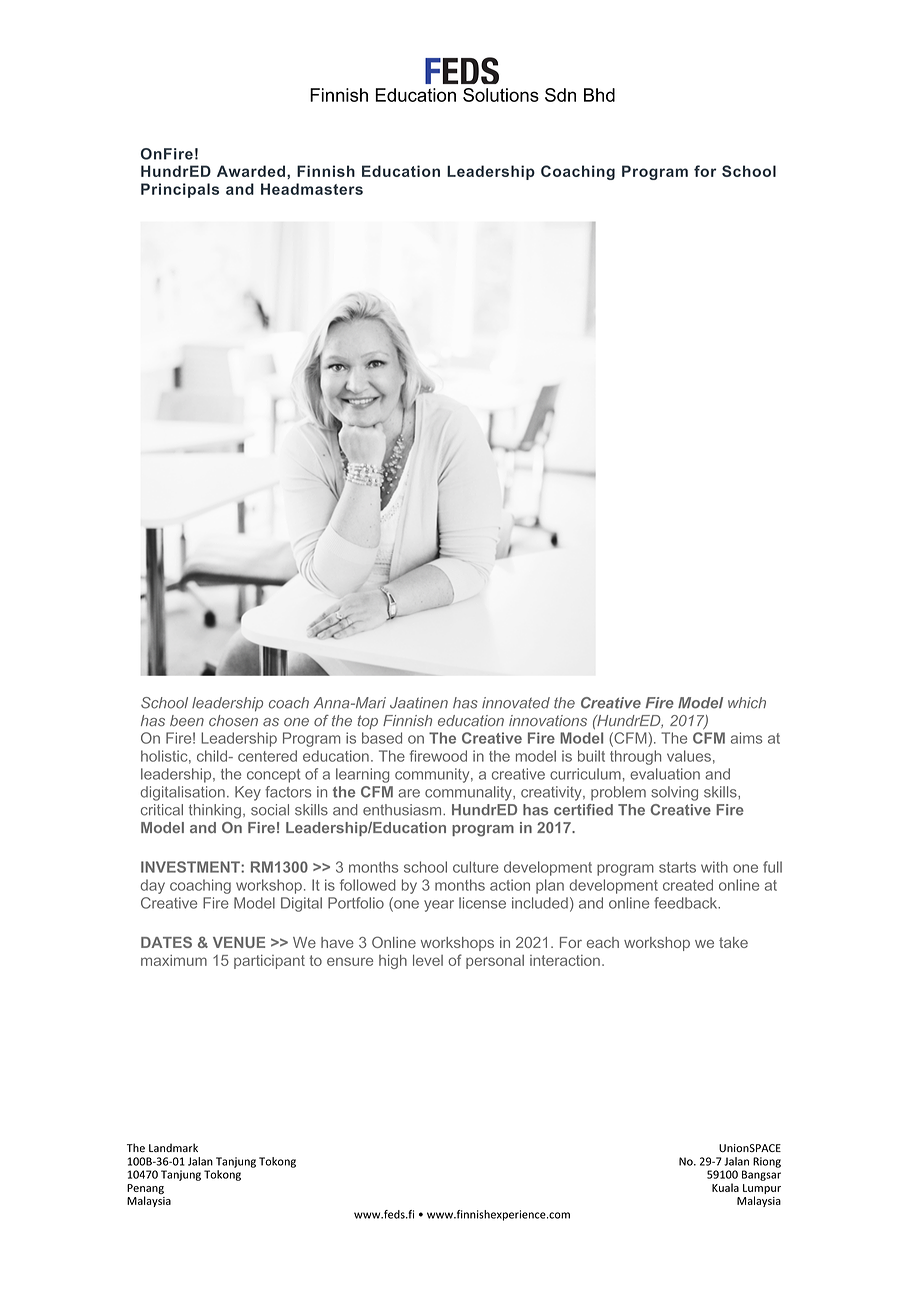 The image size is (924, 1308). What do you see at coordinates (469, 793) in the screenshot?
I see `communality` at bounding box center [469, 793].
